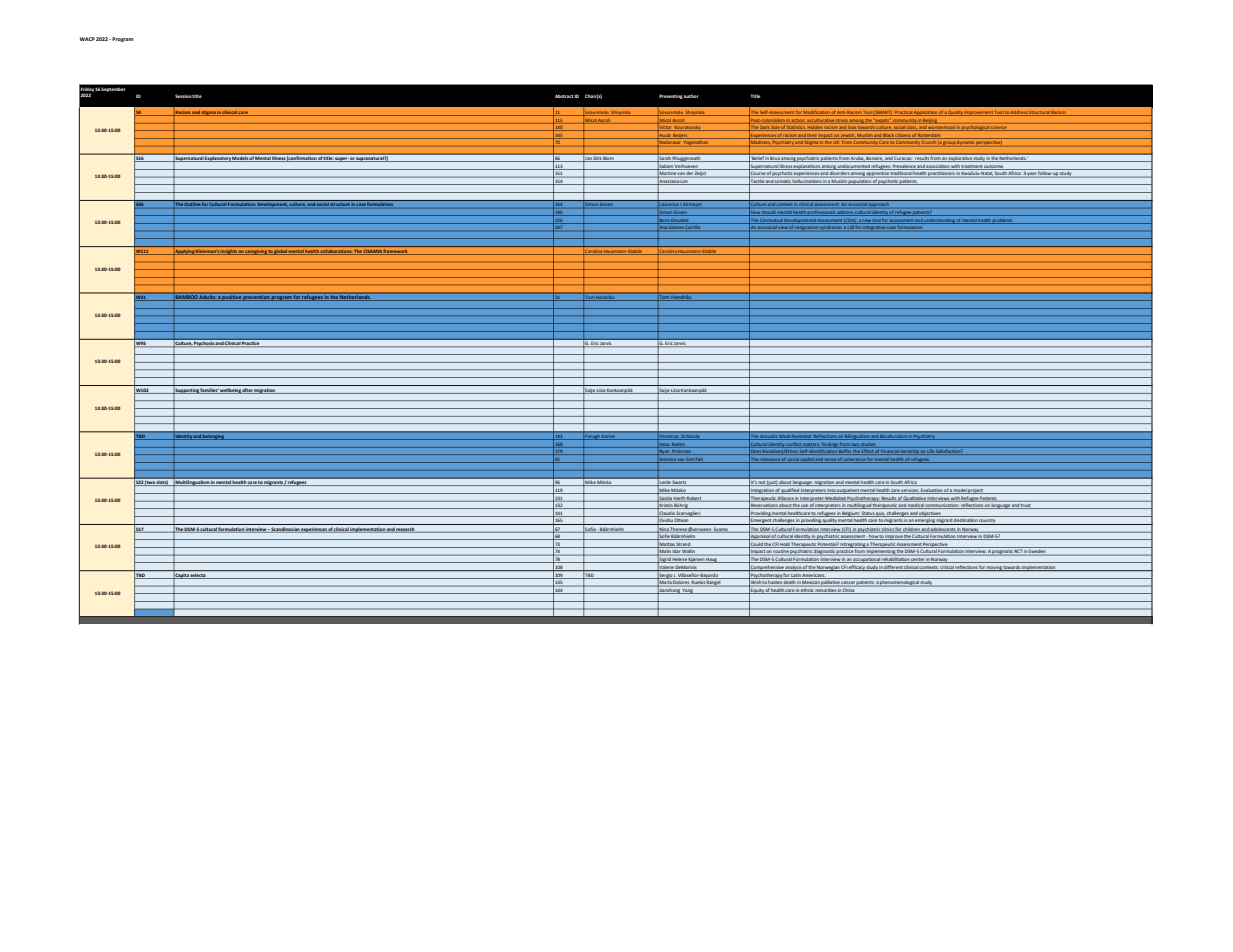 This page has height=952, width=1233. I want to click on framework, so click(396, 252).
